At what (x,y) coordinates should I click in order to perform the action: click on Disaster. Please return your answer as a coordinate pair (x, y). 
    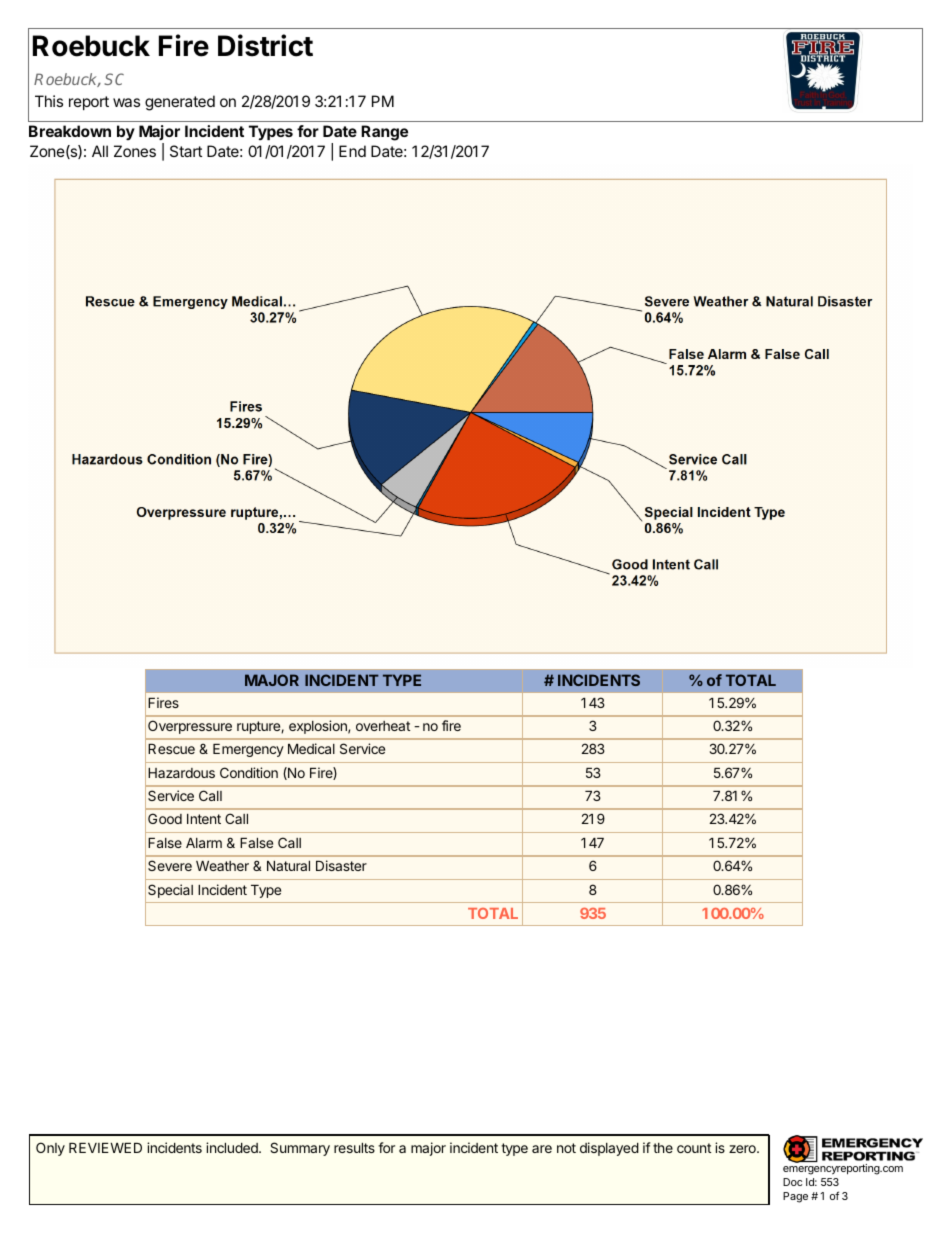
    Looking at the image, I should click on (341, 865).
